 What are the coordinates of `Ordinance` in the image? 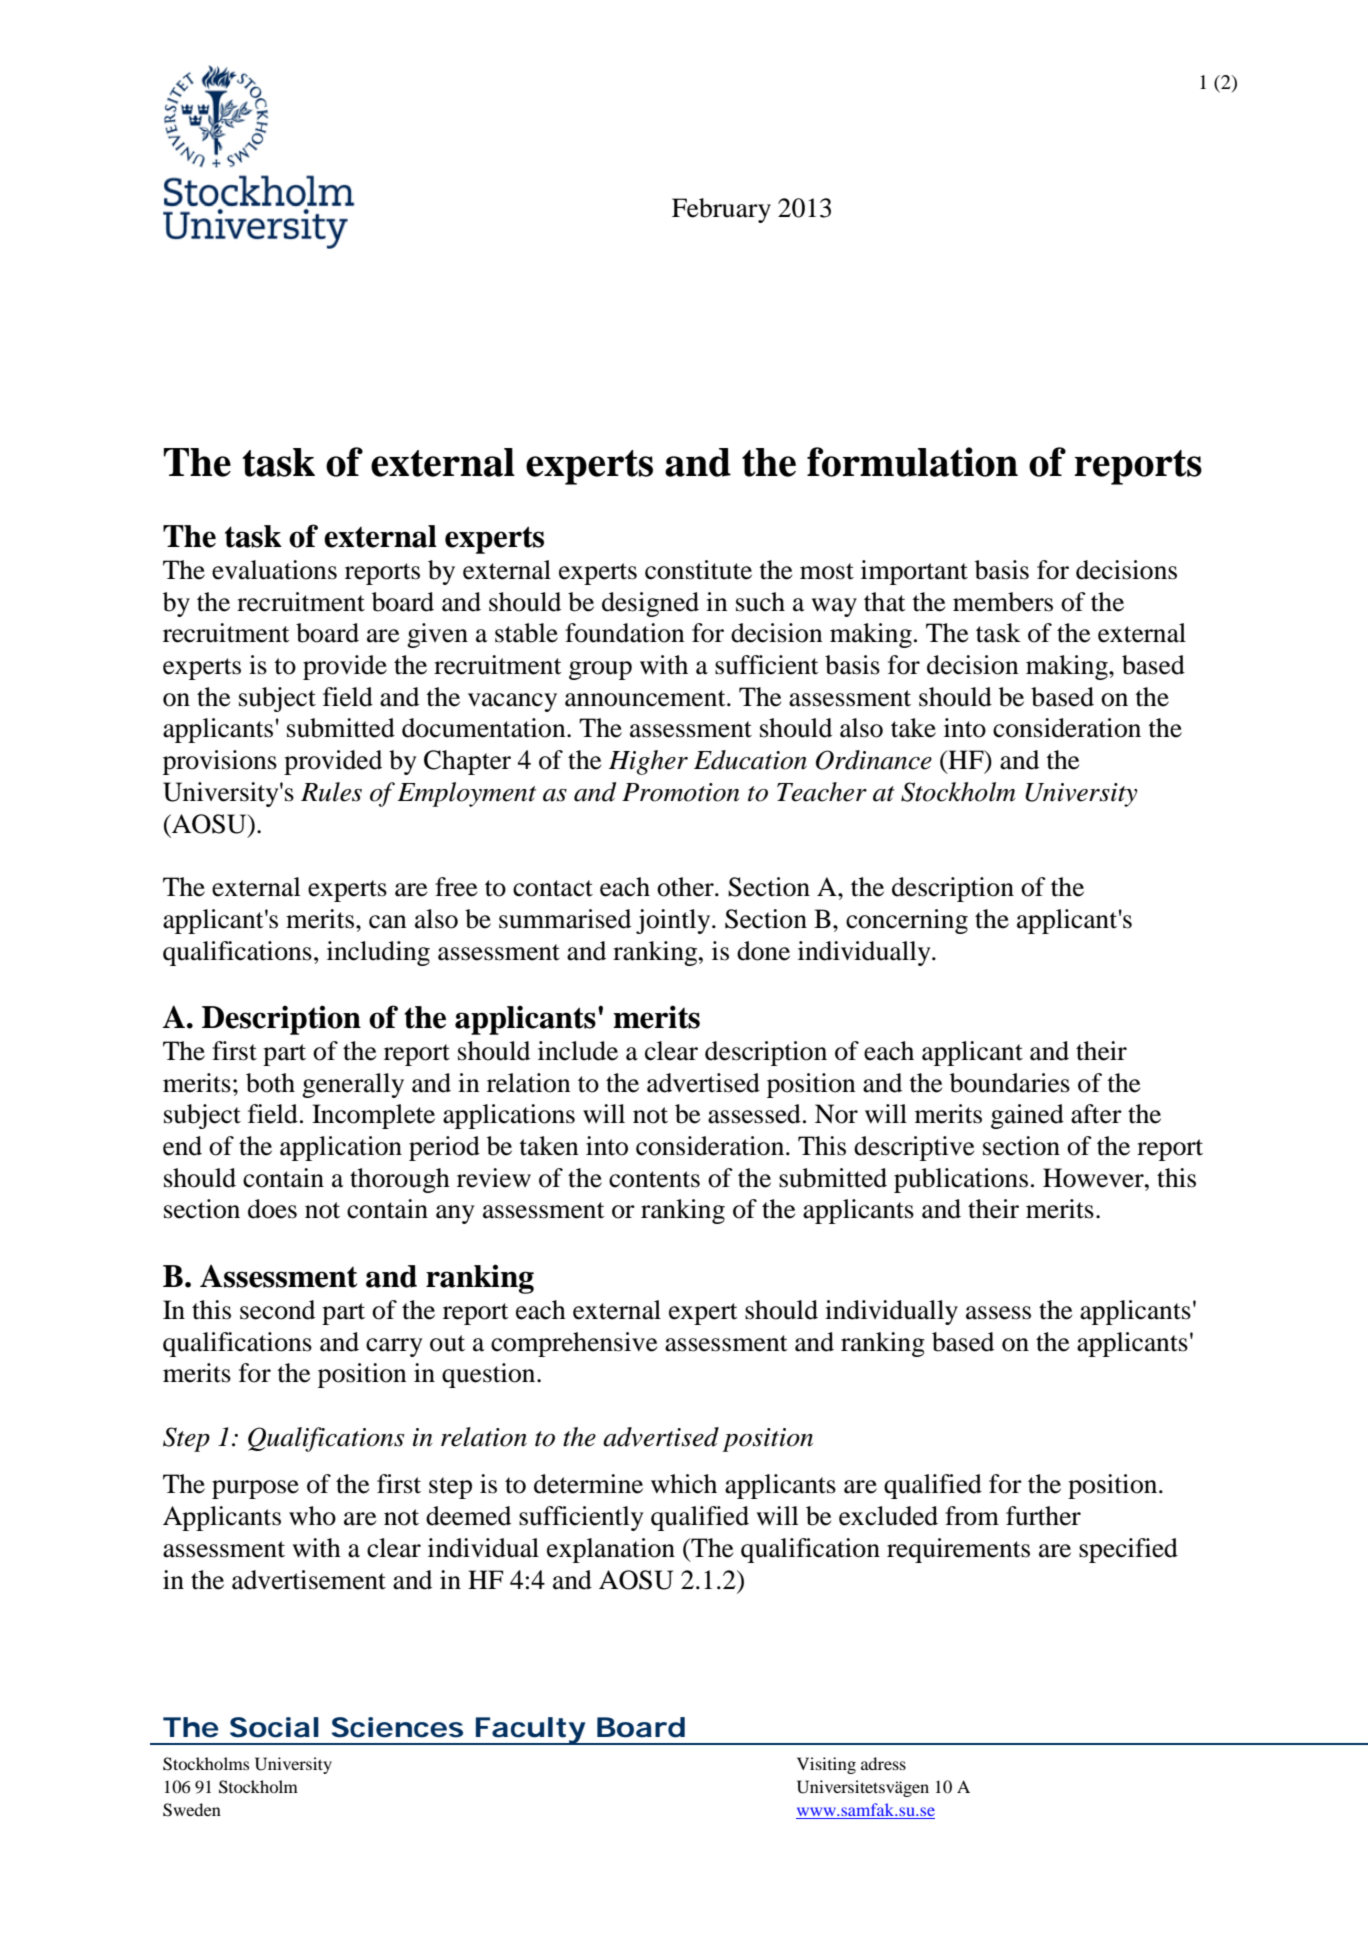 It's located at (874, 760).
